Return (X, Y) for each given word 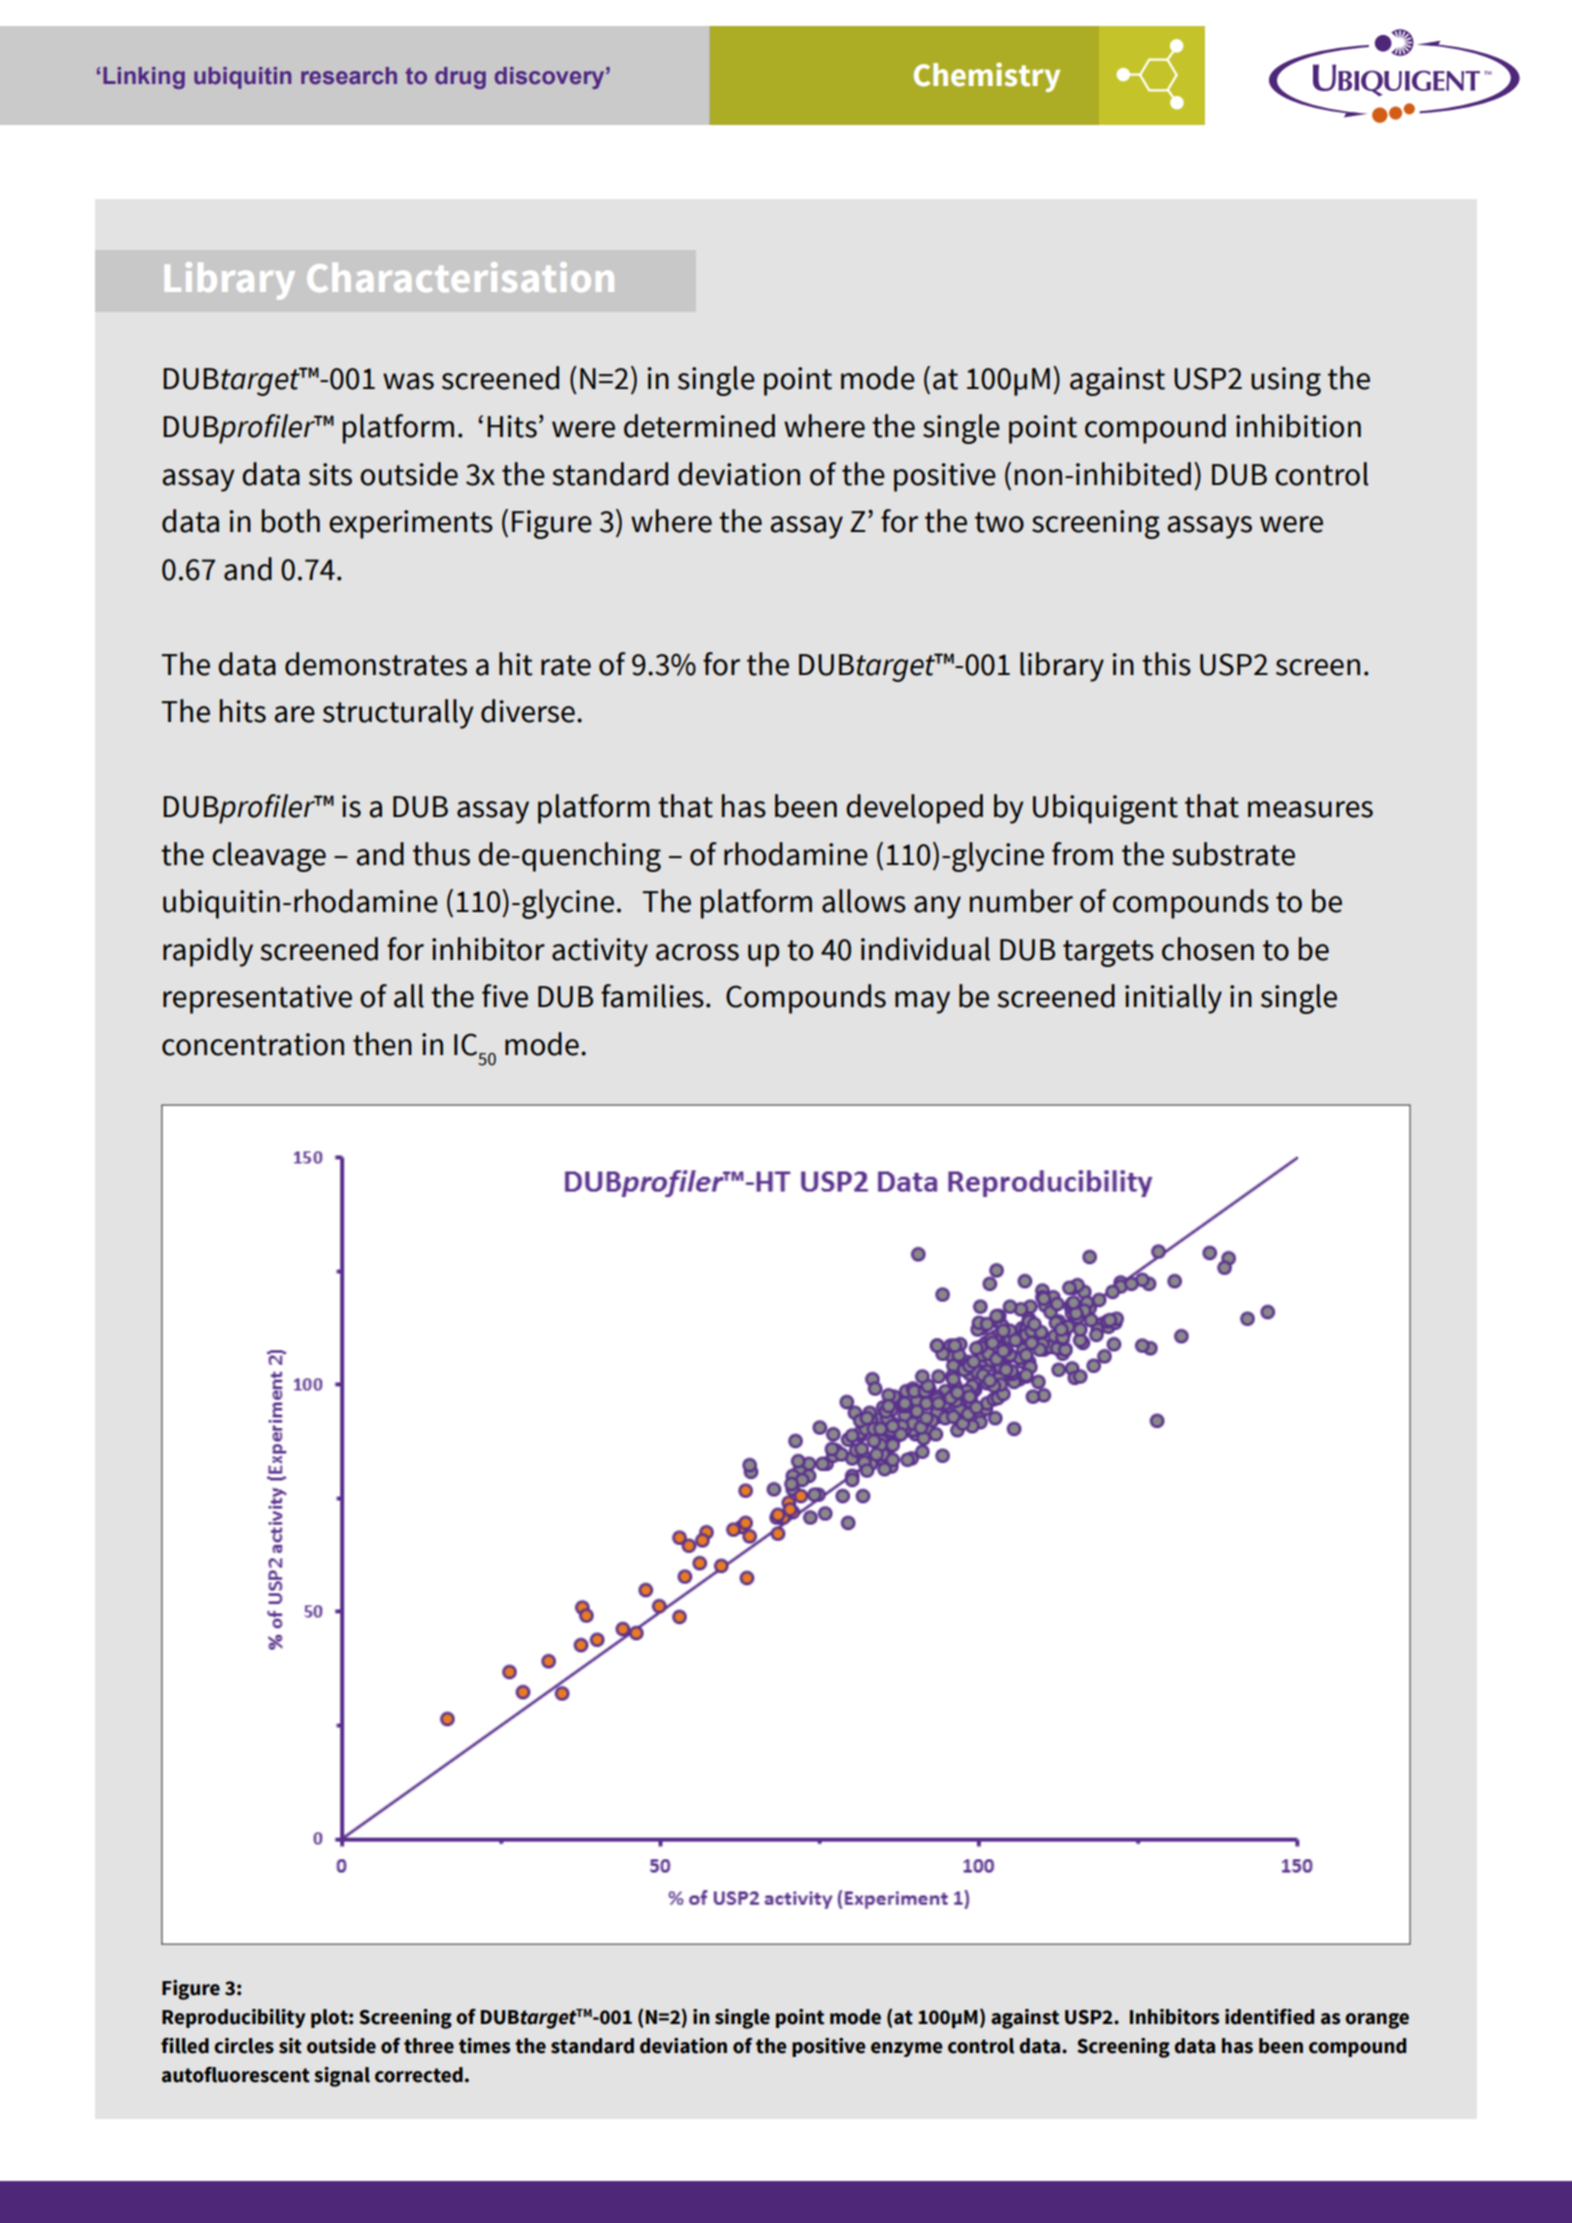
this (1166, 664)
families (652, 996)
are (294, 714)
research (349, 75)
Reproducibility (234, 2018)
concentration (253, 1044)
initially (1173, 999)
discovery (551, 78)
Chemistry (987, 77)
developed (914, 809)
